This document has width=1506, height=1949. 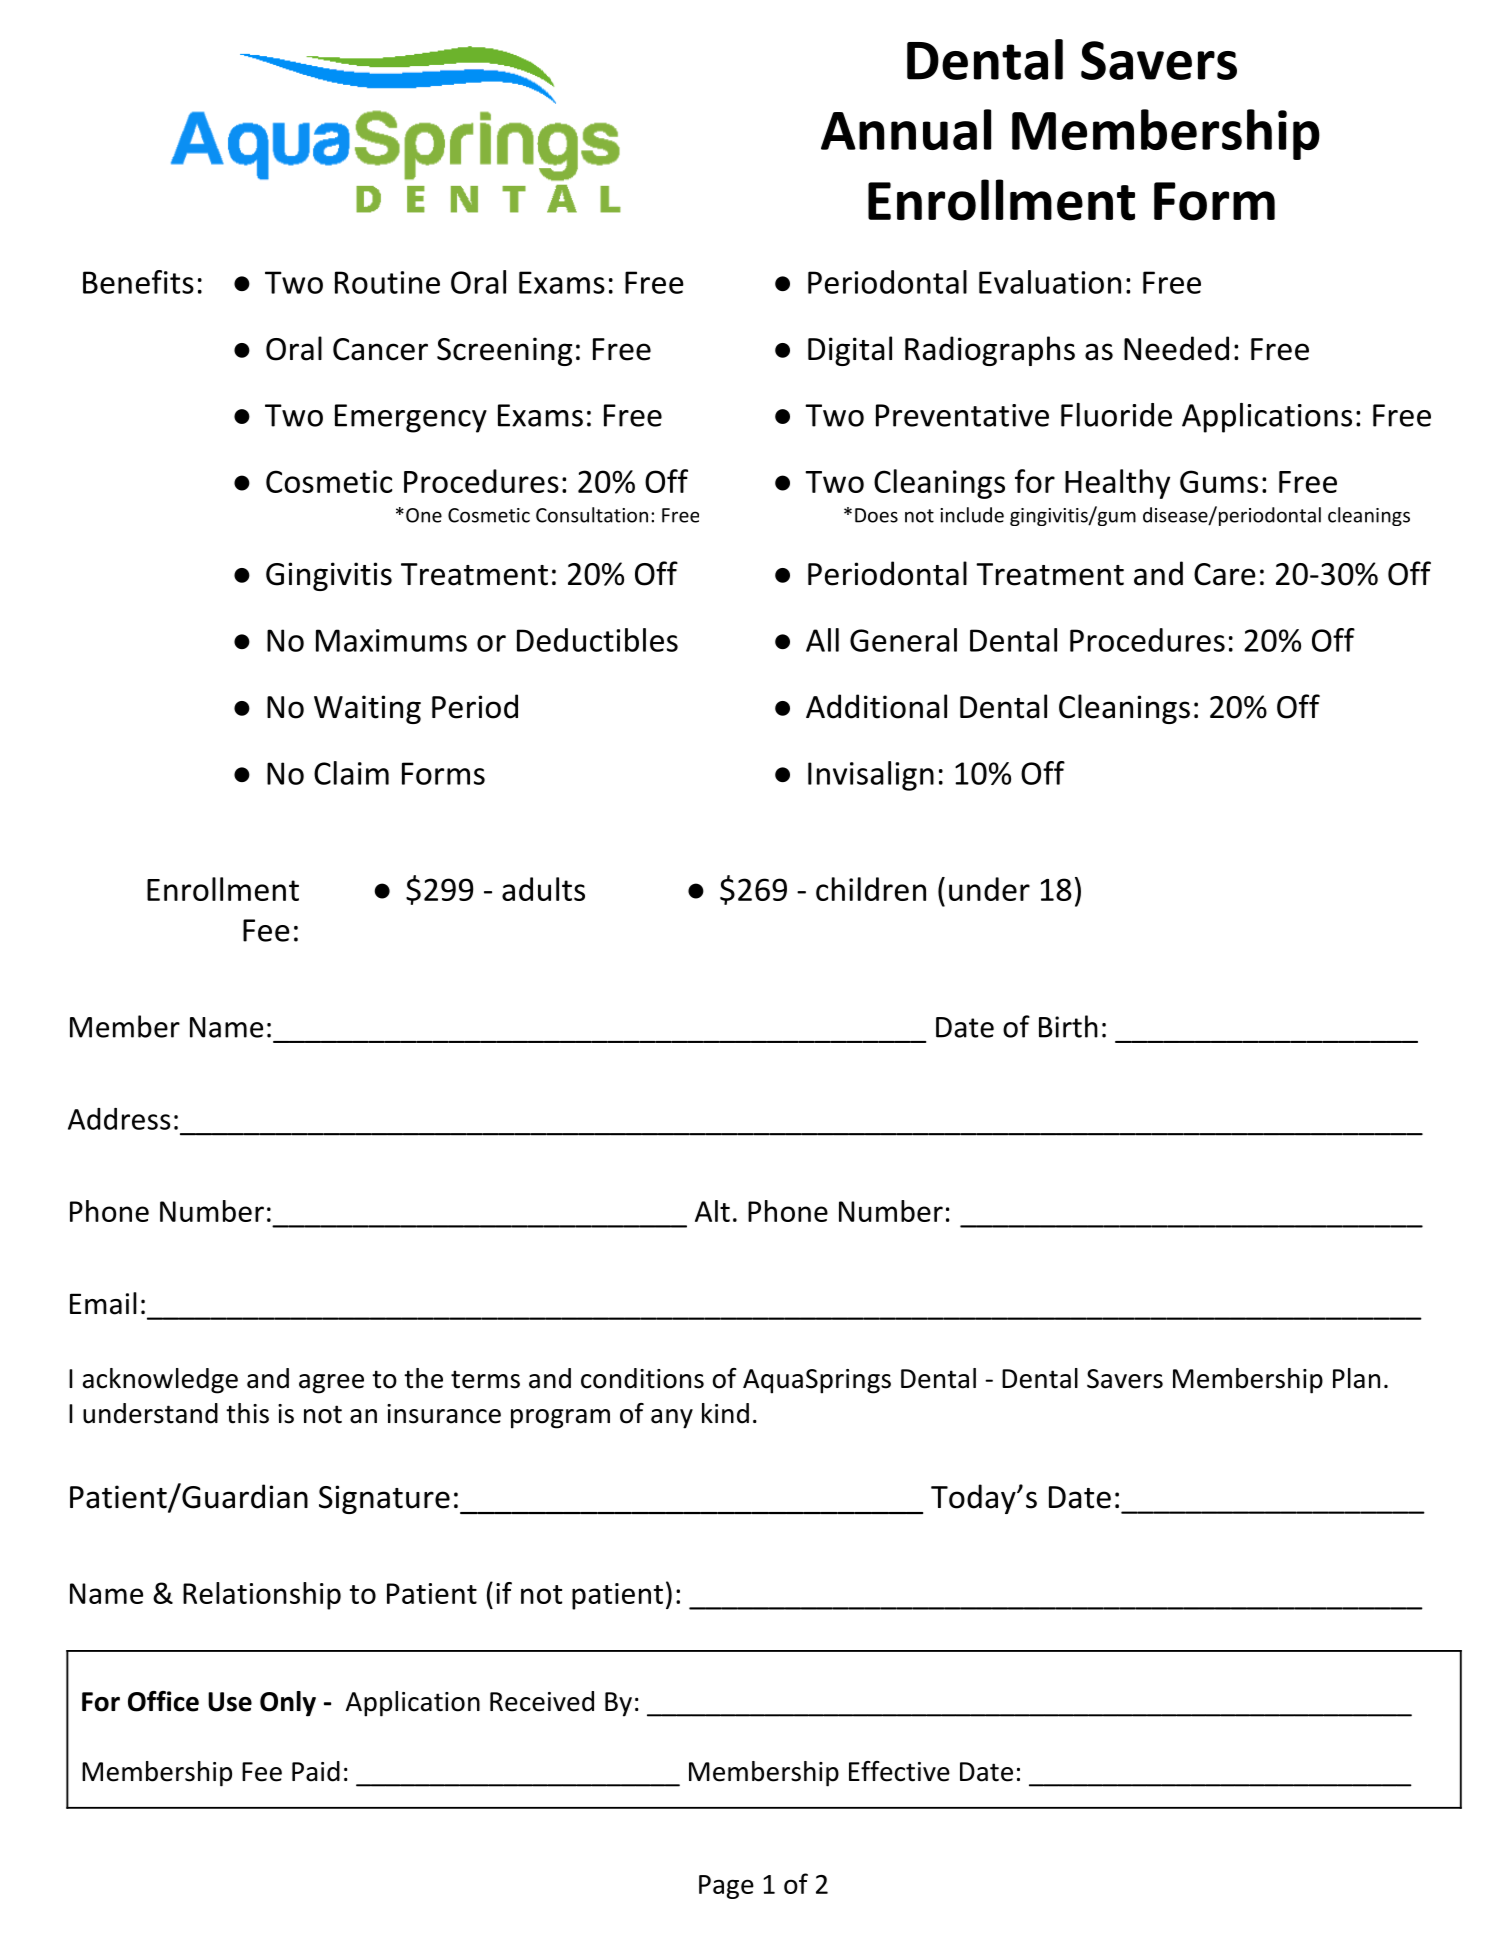 What do you see at coordinates (876, 706) in the document?
I see `Additional` at bounding box center [876, 706].
